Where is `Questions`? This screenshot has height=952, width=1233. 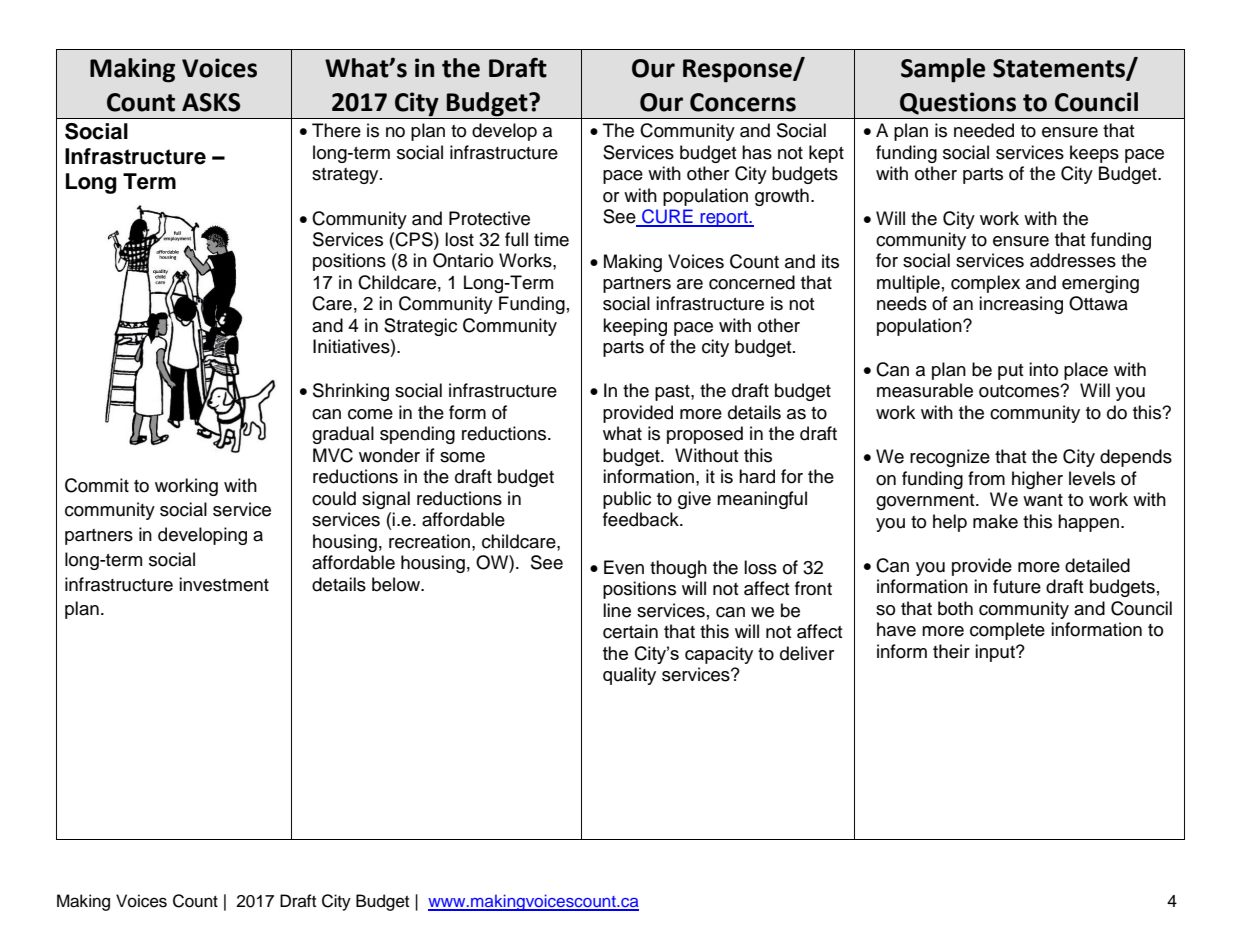 Questions is located at coordinates (958, 103).
